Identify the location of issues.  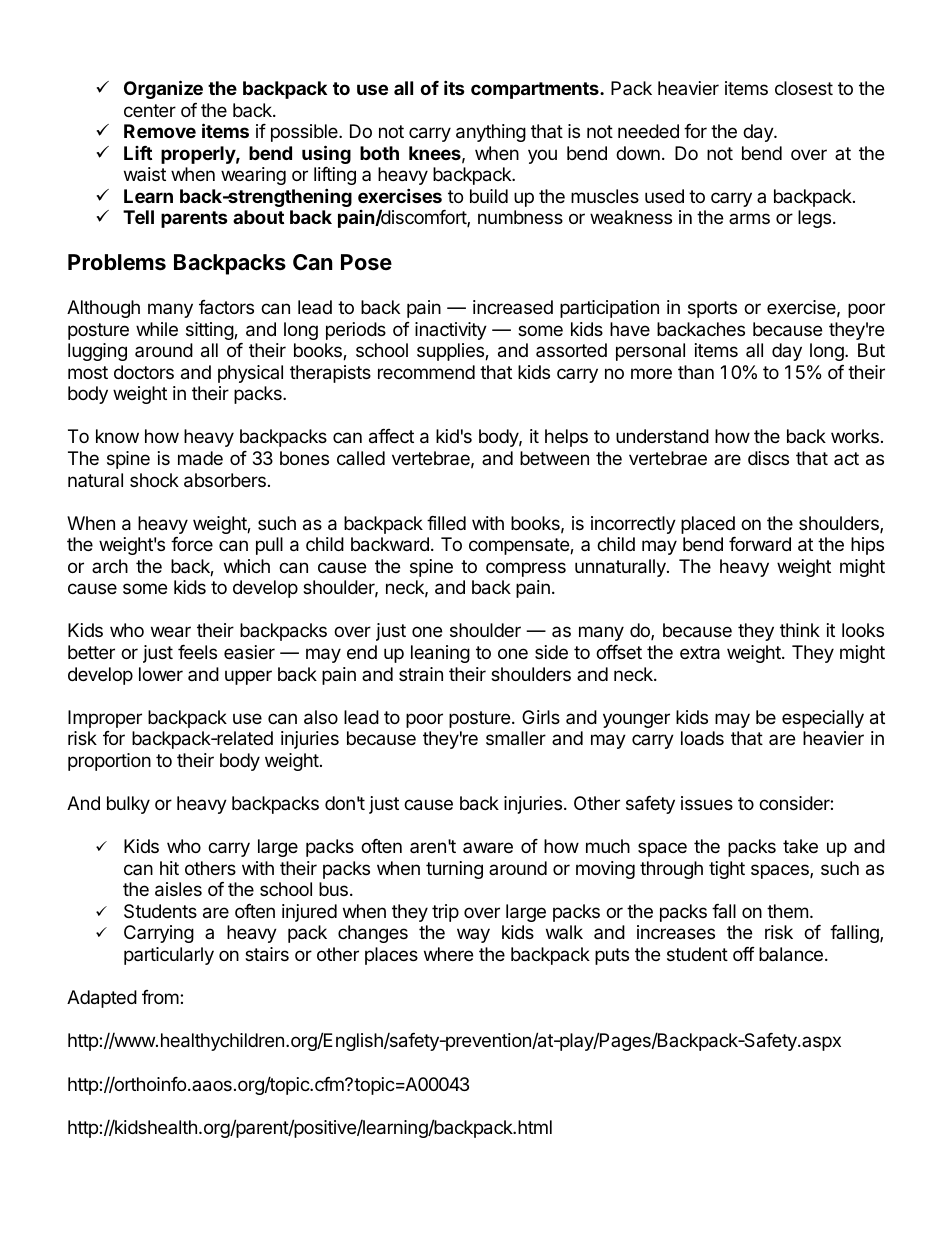
(707, 803).
